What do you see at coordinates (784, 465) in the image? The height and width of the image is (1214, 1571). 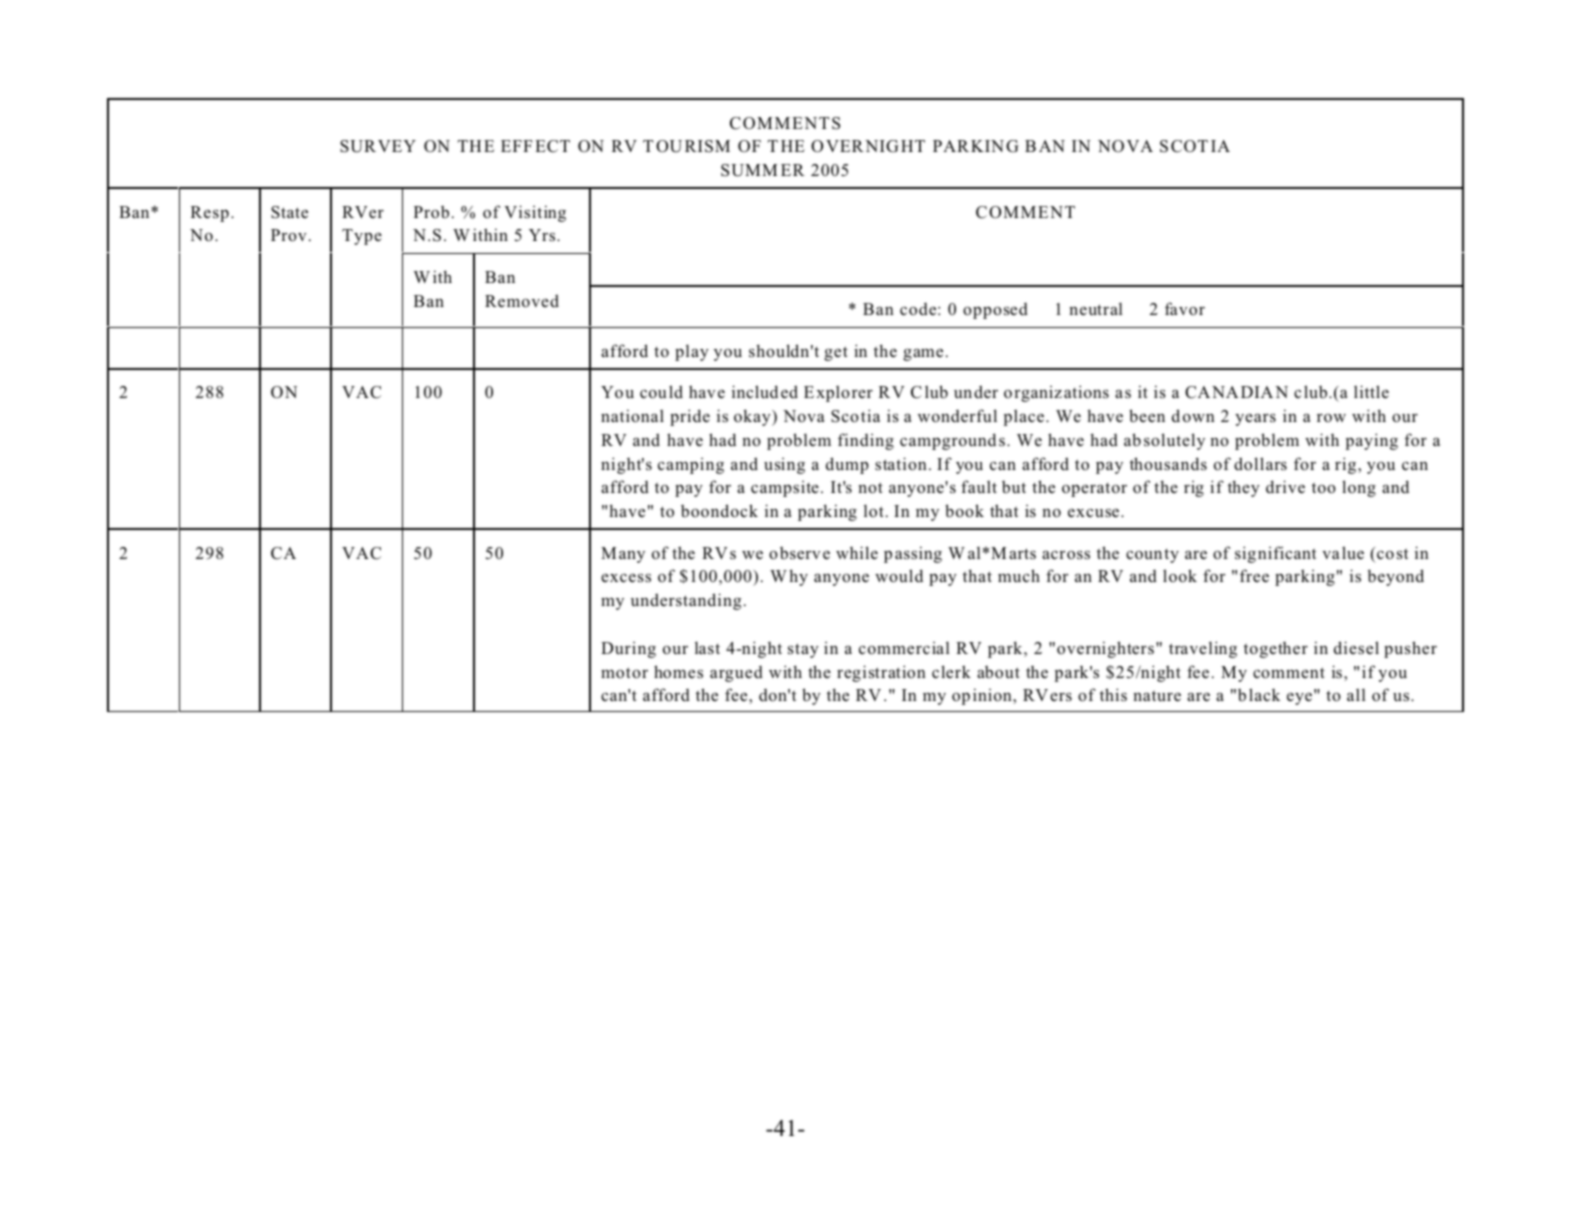 I see `using` at bounding box center [784, 465].
